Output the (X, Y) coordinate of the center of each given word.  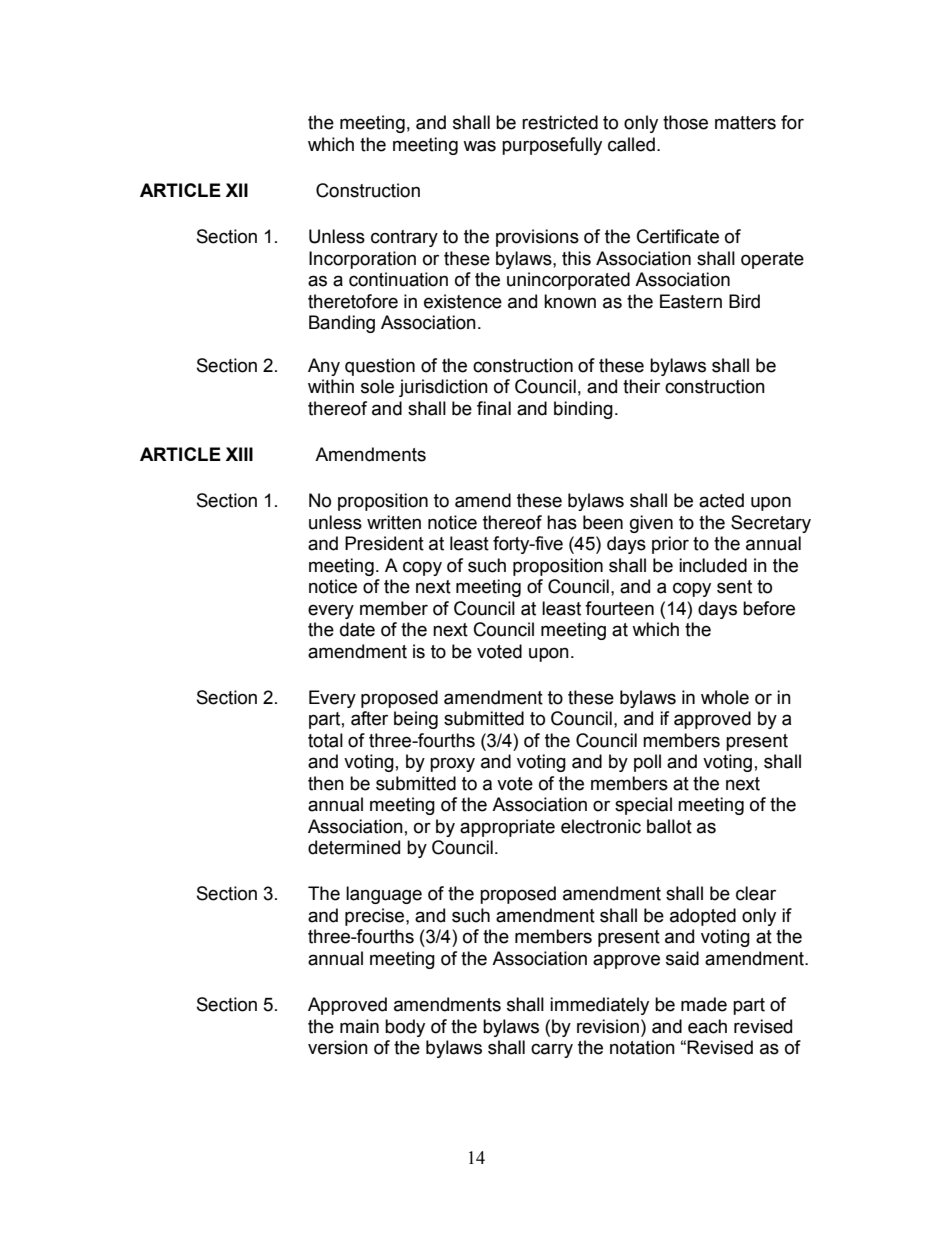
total (325, 740)
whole (725, 697)
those (685, 122)
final (494, 408)
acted (721, 500)
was (479, 146)
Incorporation (362, 260)
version (338, 1047)
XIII (239, 454)
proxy (452, 764)
